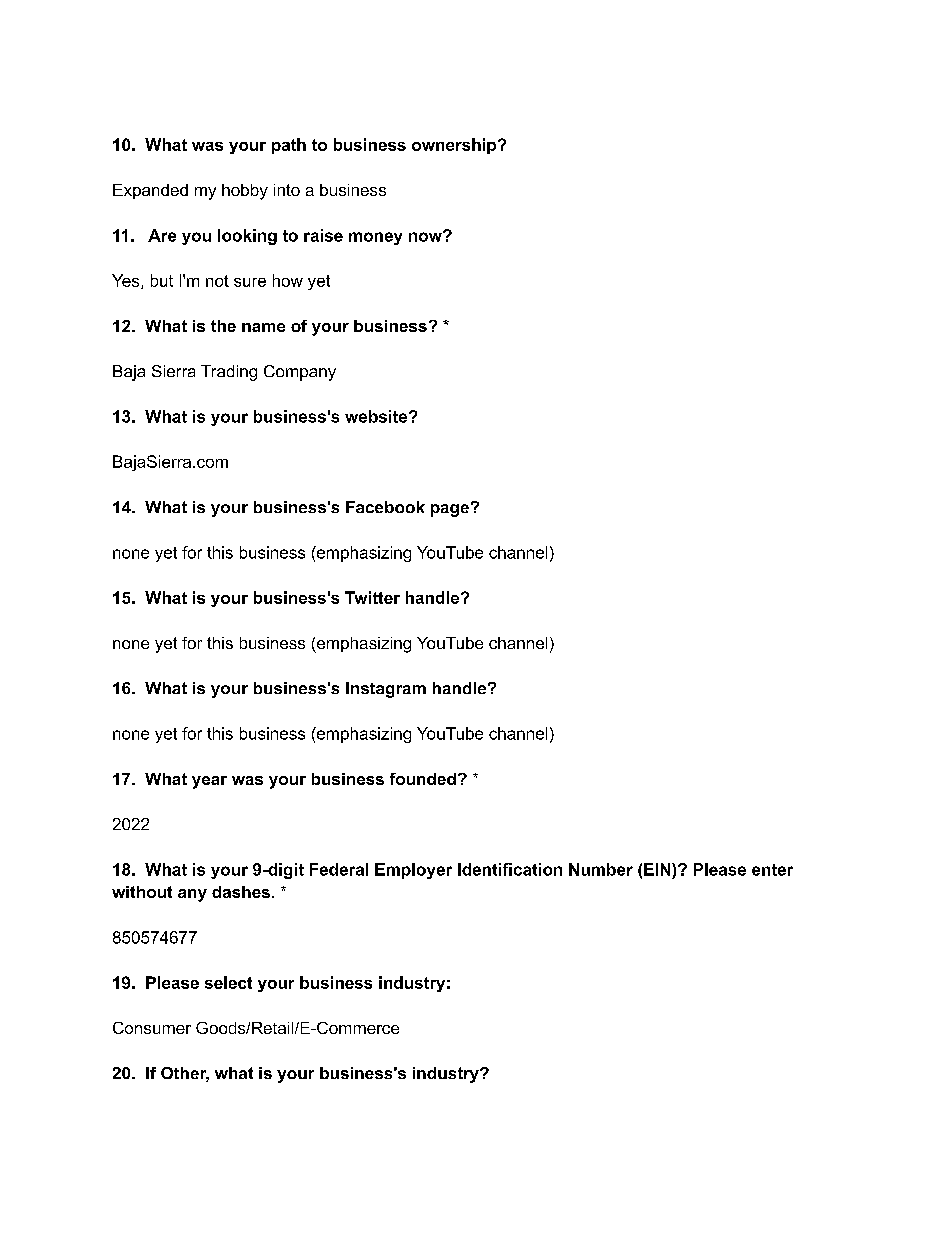 The image size is (952, 1233). What do you see at coordinates (386, 690) in the screenshot?
I see `Instagram` at bounding box center [386, 690].
